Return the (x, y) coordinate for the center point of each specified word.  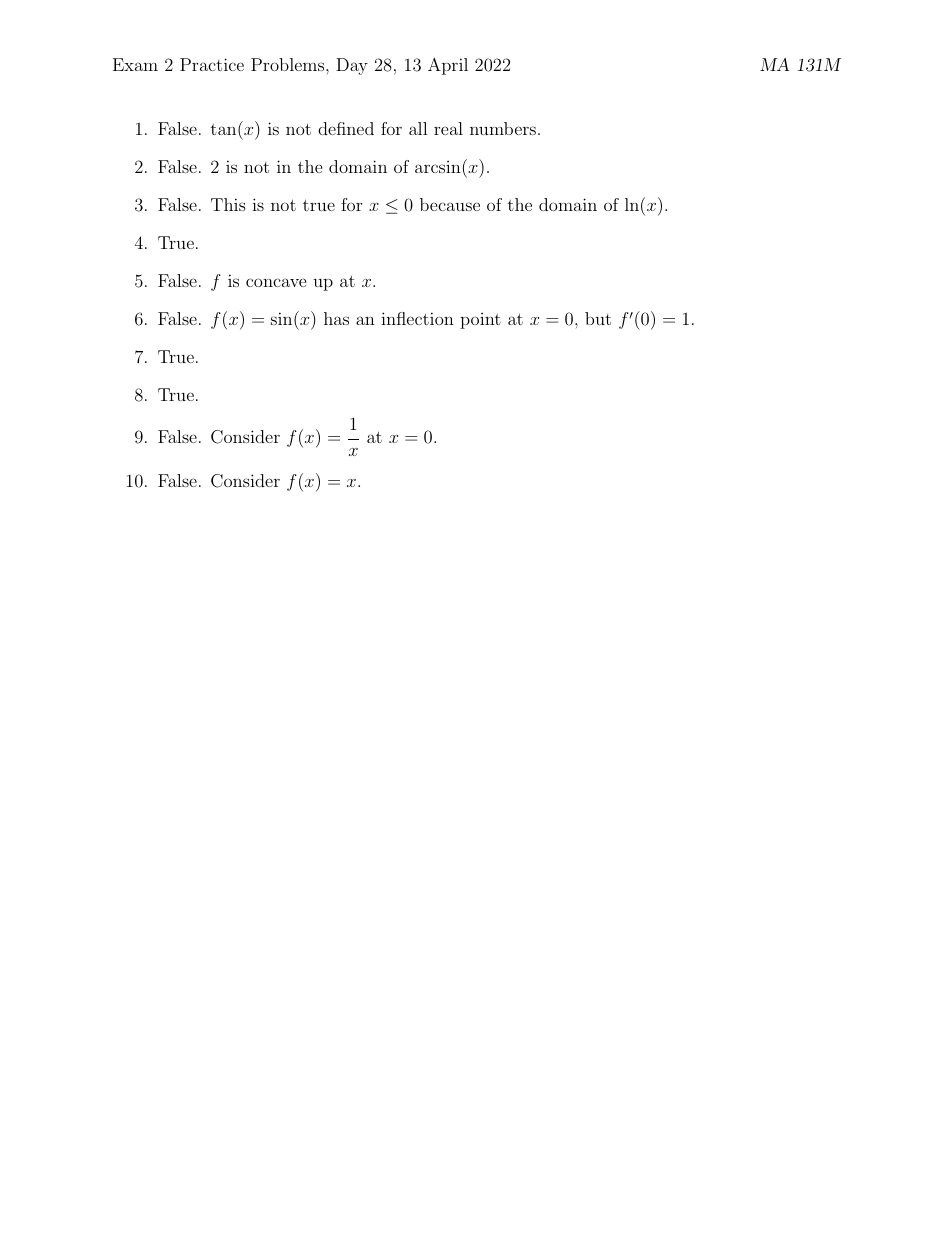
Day (352, 66)
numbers (503, 128)
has (336, 318)
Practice (212, 64)
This (228, 204)
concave (276, 282)
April (448, 66)
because (450, 204)
